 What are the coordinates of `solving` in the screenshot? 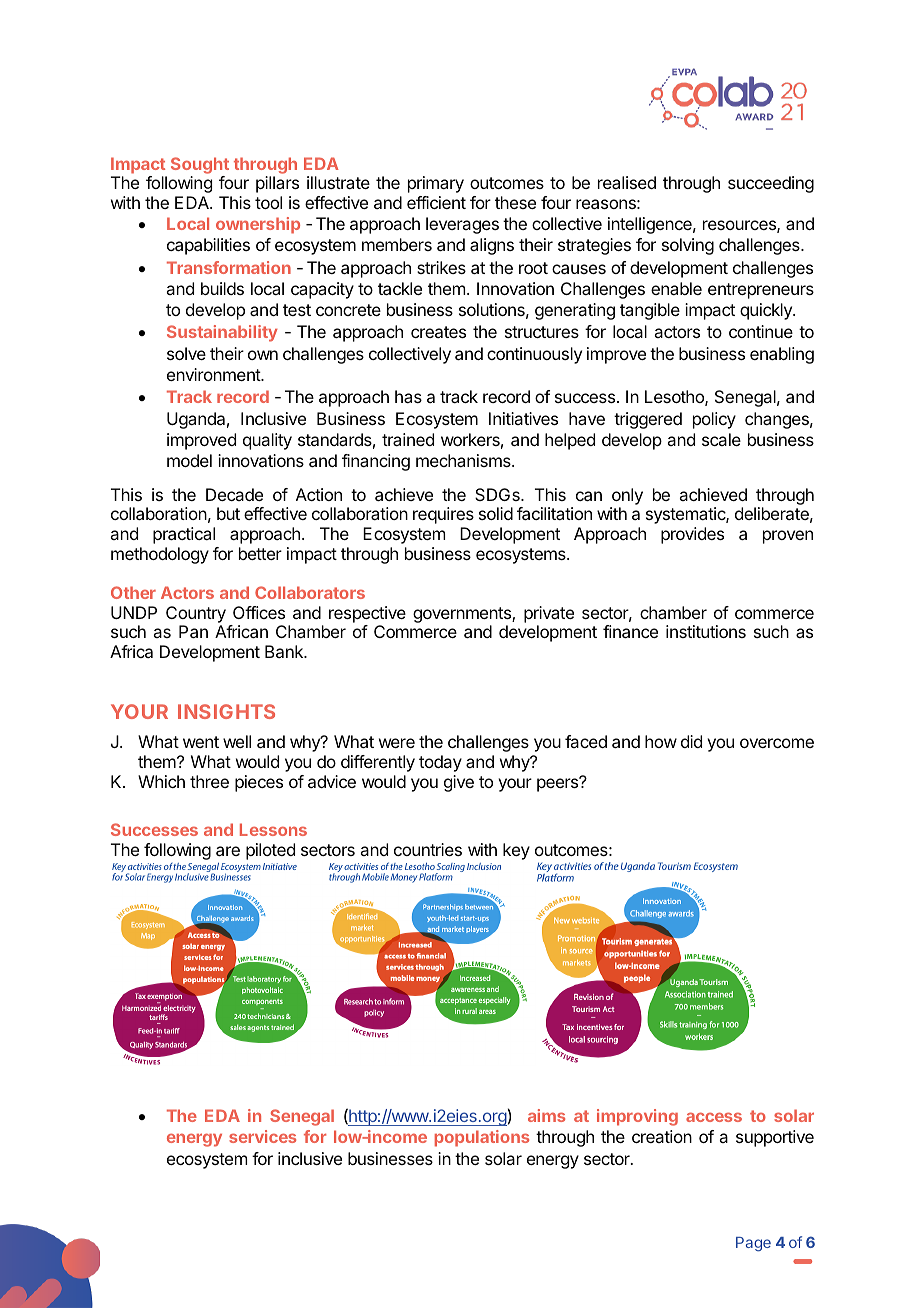 It's located at (688, 246).
